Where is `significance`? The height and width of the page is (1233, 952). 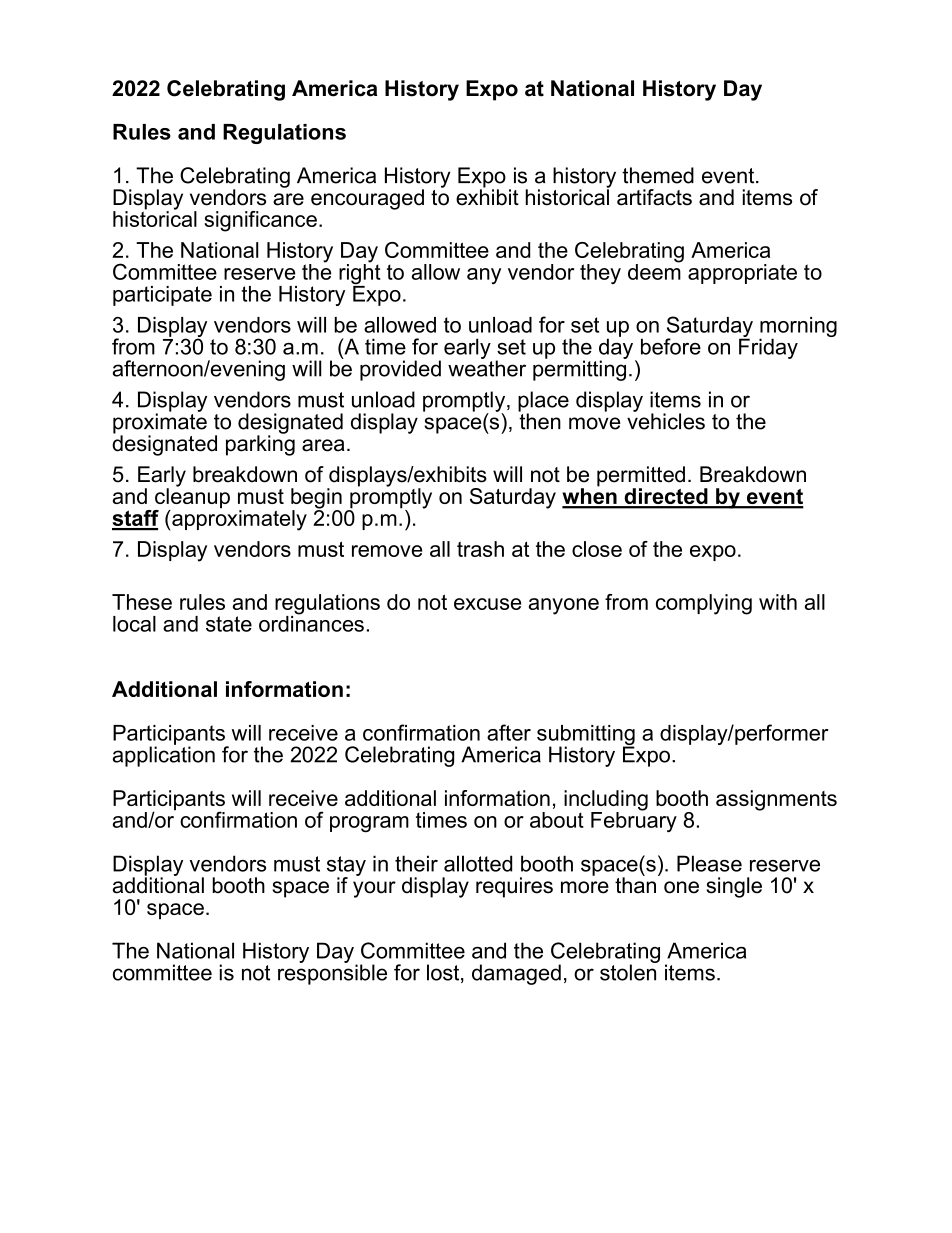 significance is located at coordinates (260, 221).
